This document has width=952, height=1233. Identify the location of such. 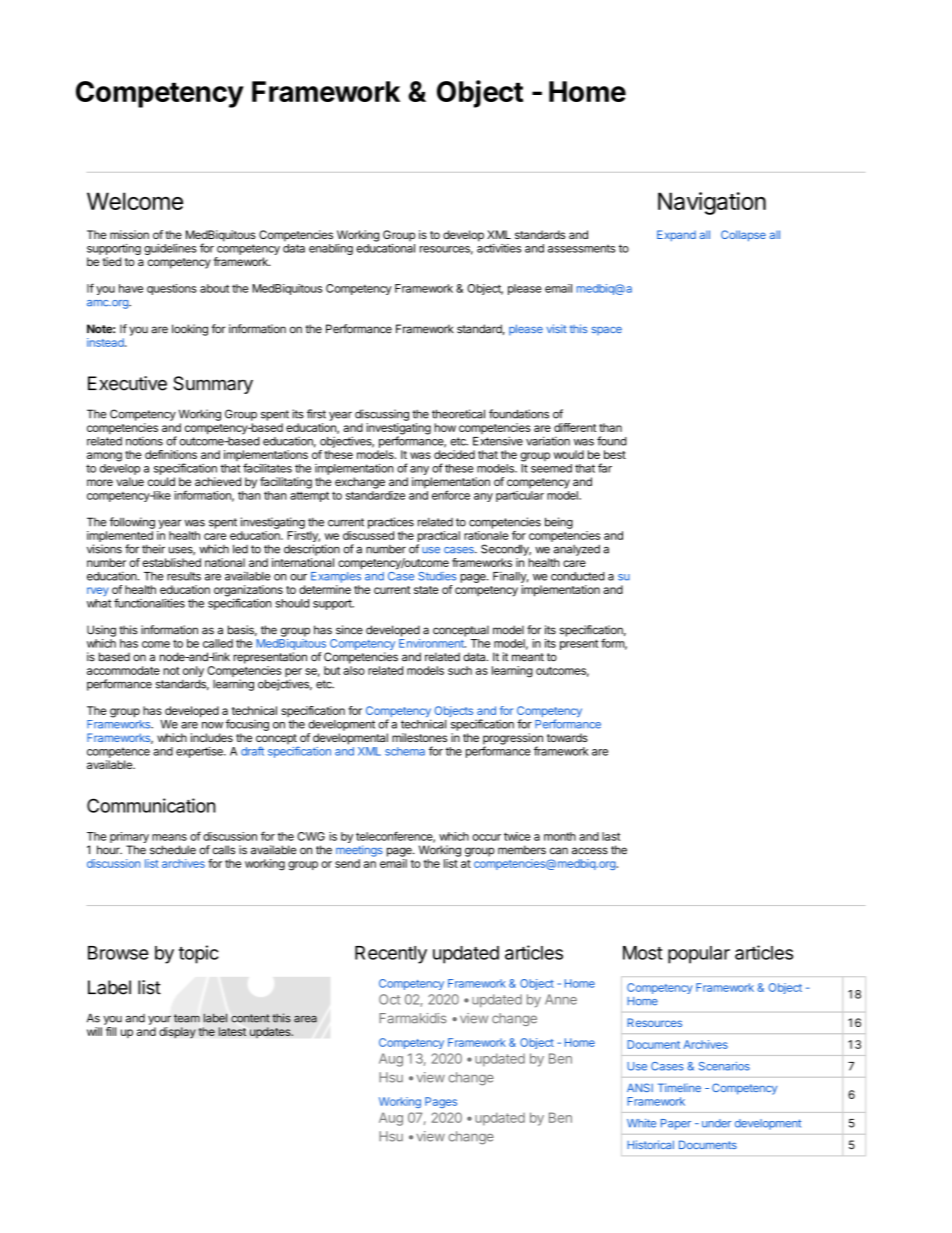
(460, 670).
